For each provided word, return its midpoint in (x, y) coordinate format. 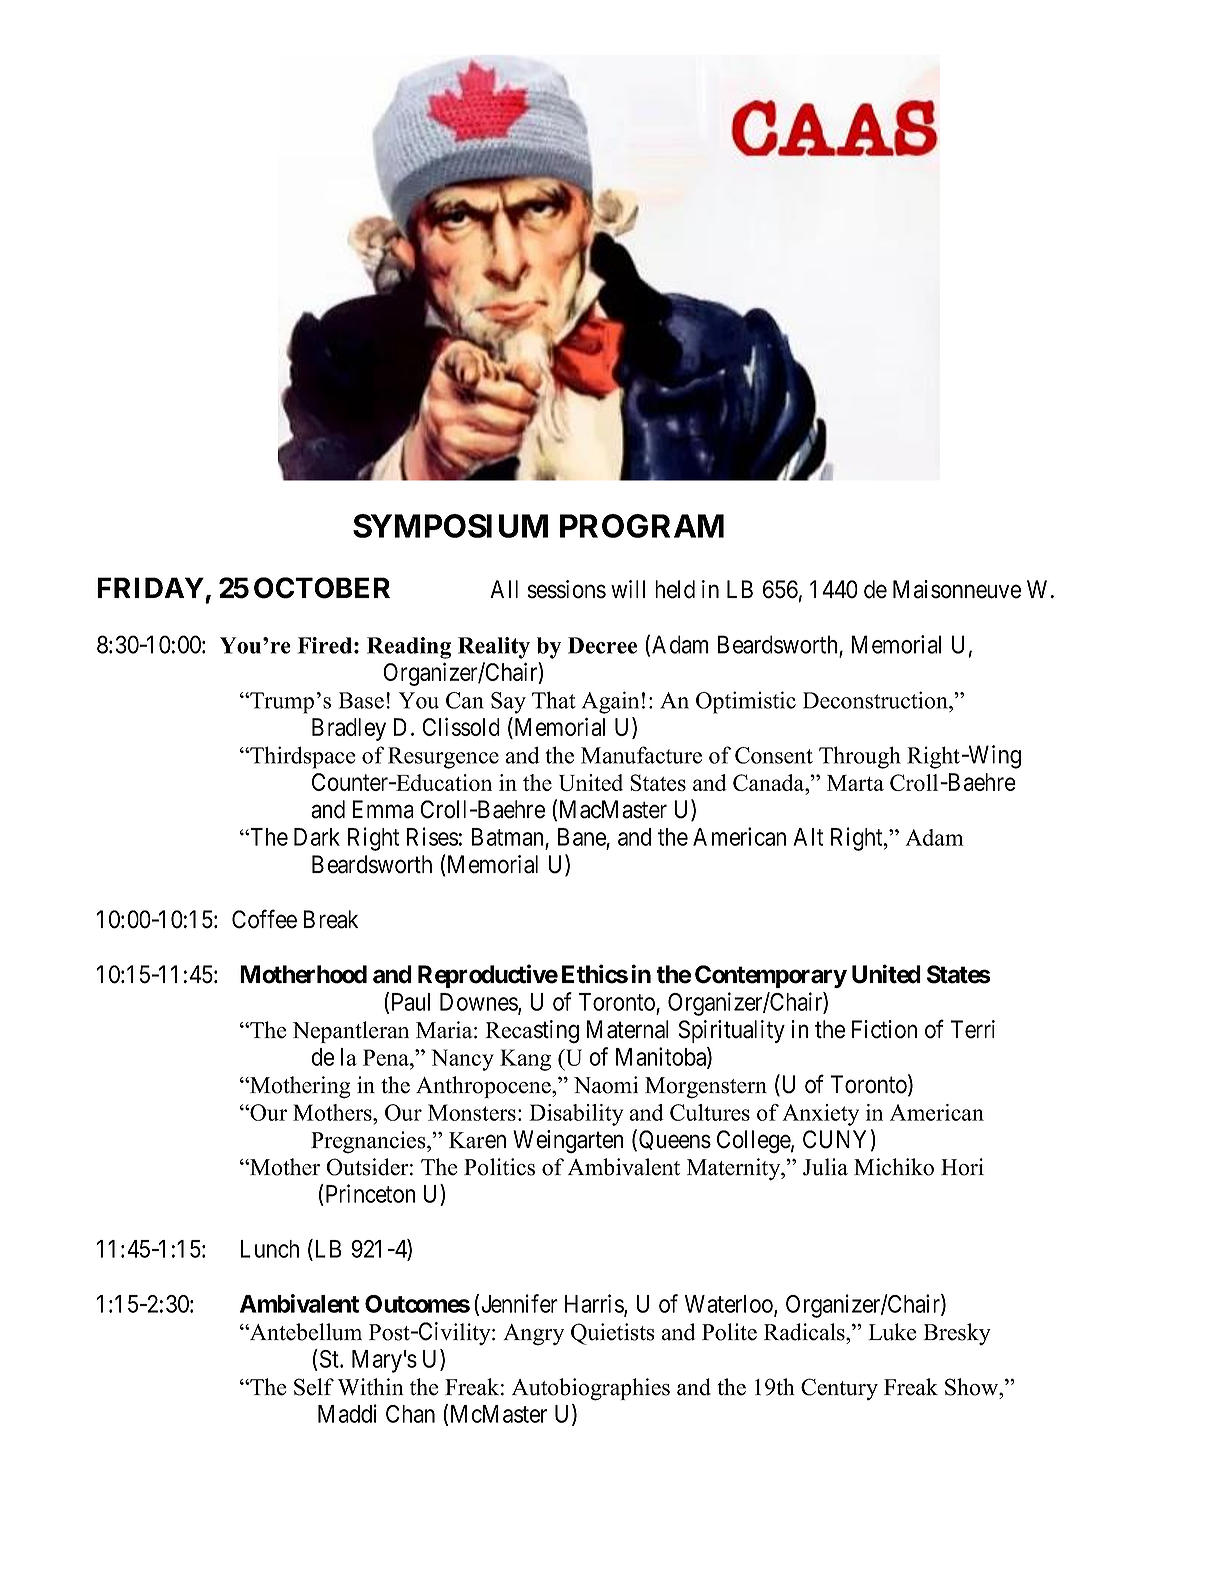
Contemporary (771, 976)
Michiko (894, 1167)
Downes (479, 1003)
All (504, 589)
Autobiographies (591, 1389)
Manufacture (641, 755)
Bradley (349, 729)
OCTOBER (322, 588)
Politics (499, 1167)
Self (314, 1387)
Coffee (264, 919)
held (675, 589)
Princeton (369, 1193)
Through (860, 757)
